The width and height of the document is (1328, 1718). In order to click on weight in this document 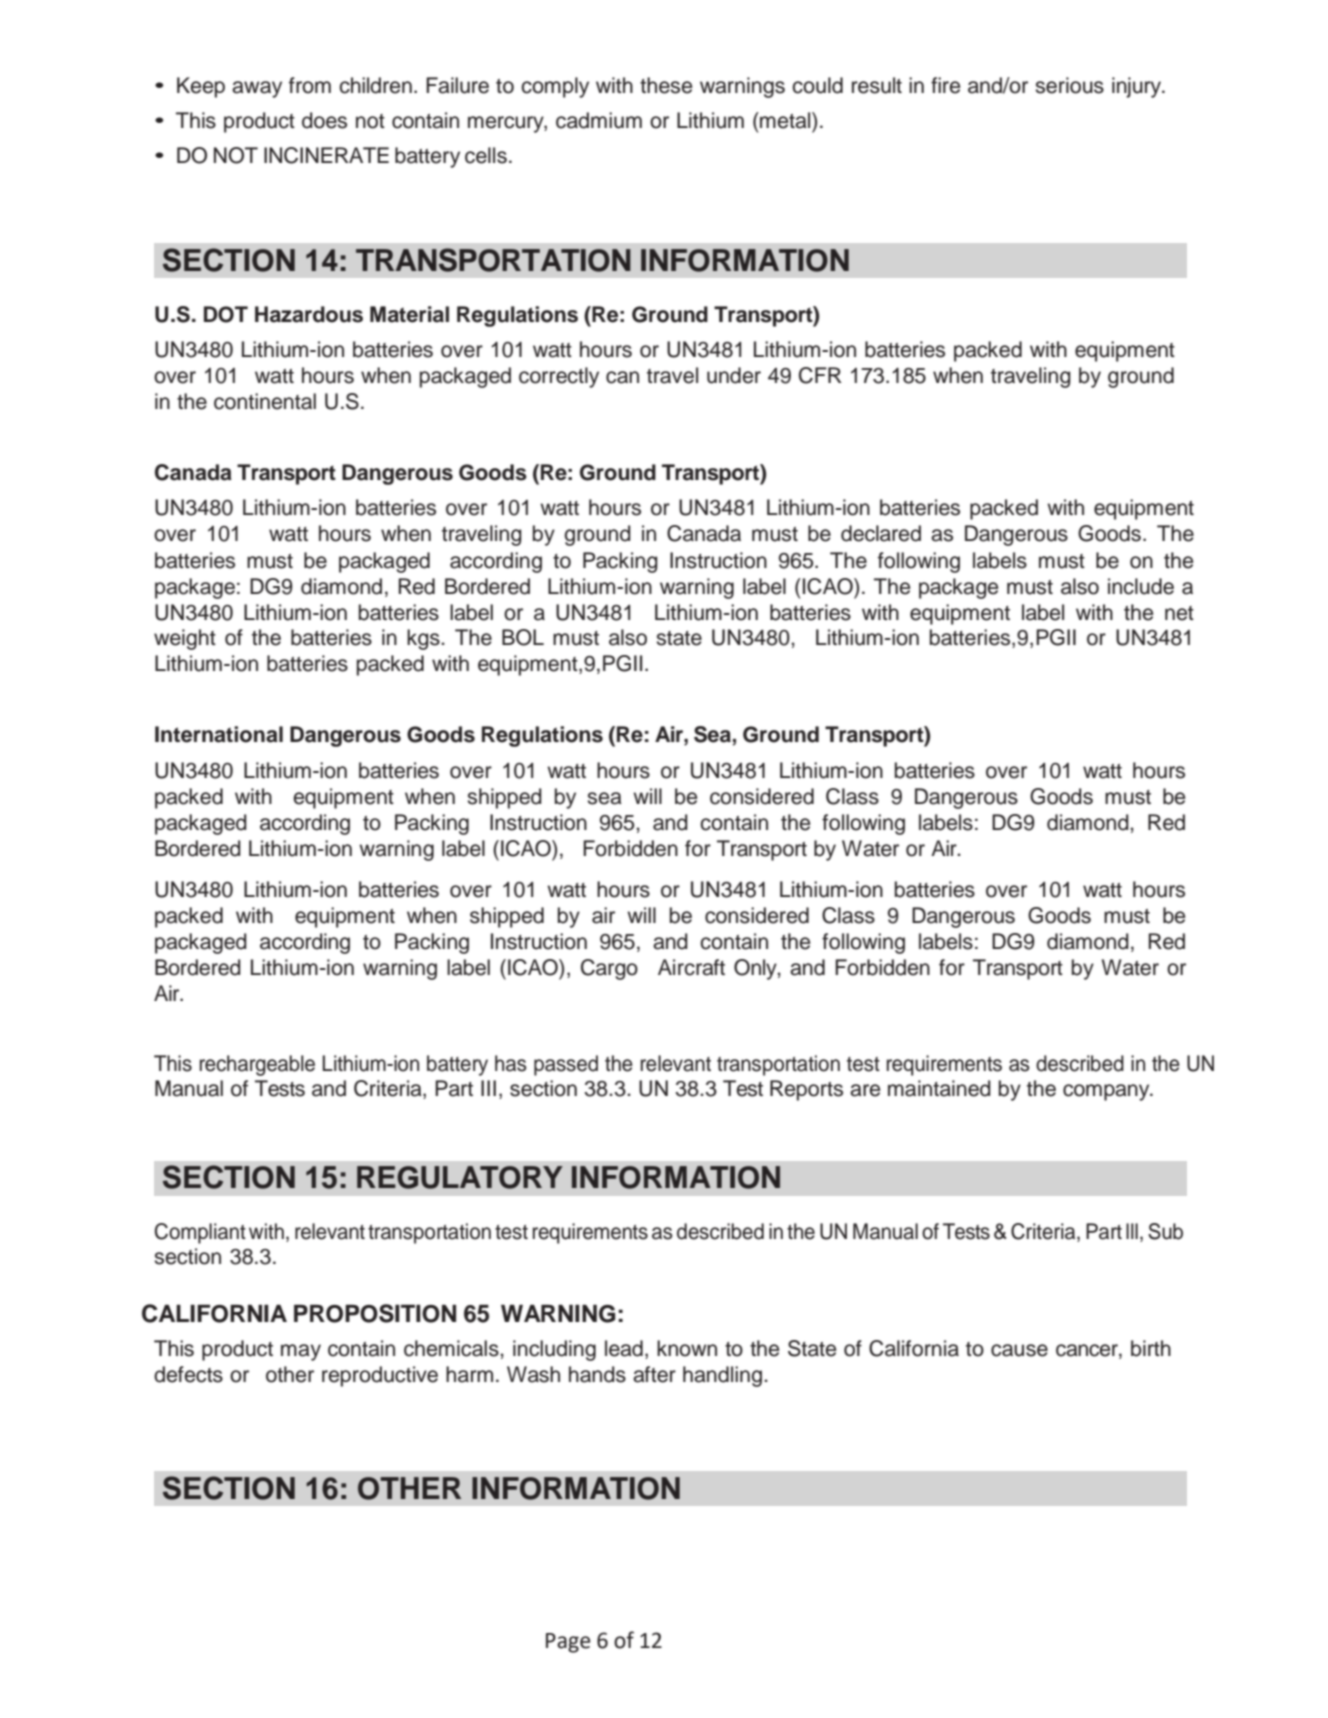, I will do `click(185, 639)`.
